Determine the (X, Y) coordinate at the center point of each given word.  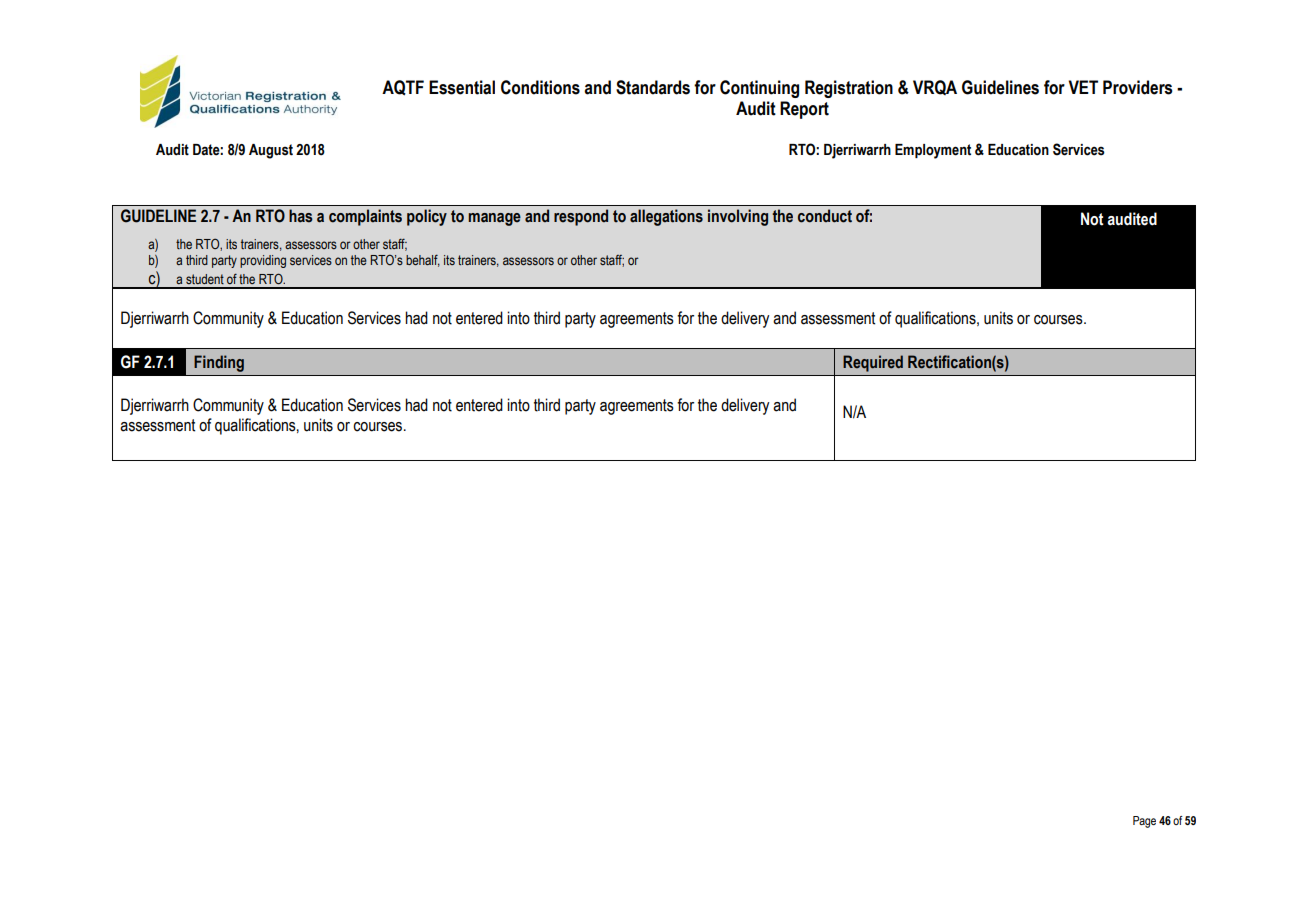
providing (263, 261)
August (271, 151)
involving (738, 217)
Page (1144, 822)
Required (873, 363)
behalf (423, 260)
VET (1083, 87)
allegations (666, 217)
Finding (219, 363)
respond (581, 217)
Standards (653, 87)
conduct (825, 216)
